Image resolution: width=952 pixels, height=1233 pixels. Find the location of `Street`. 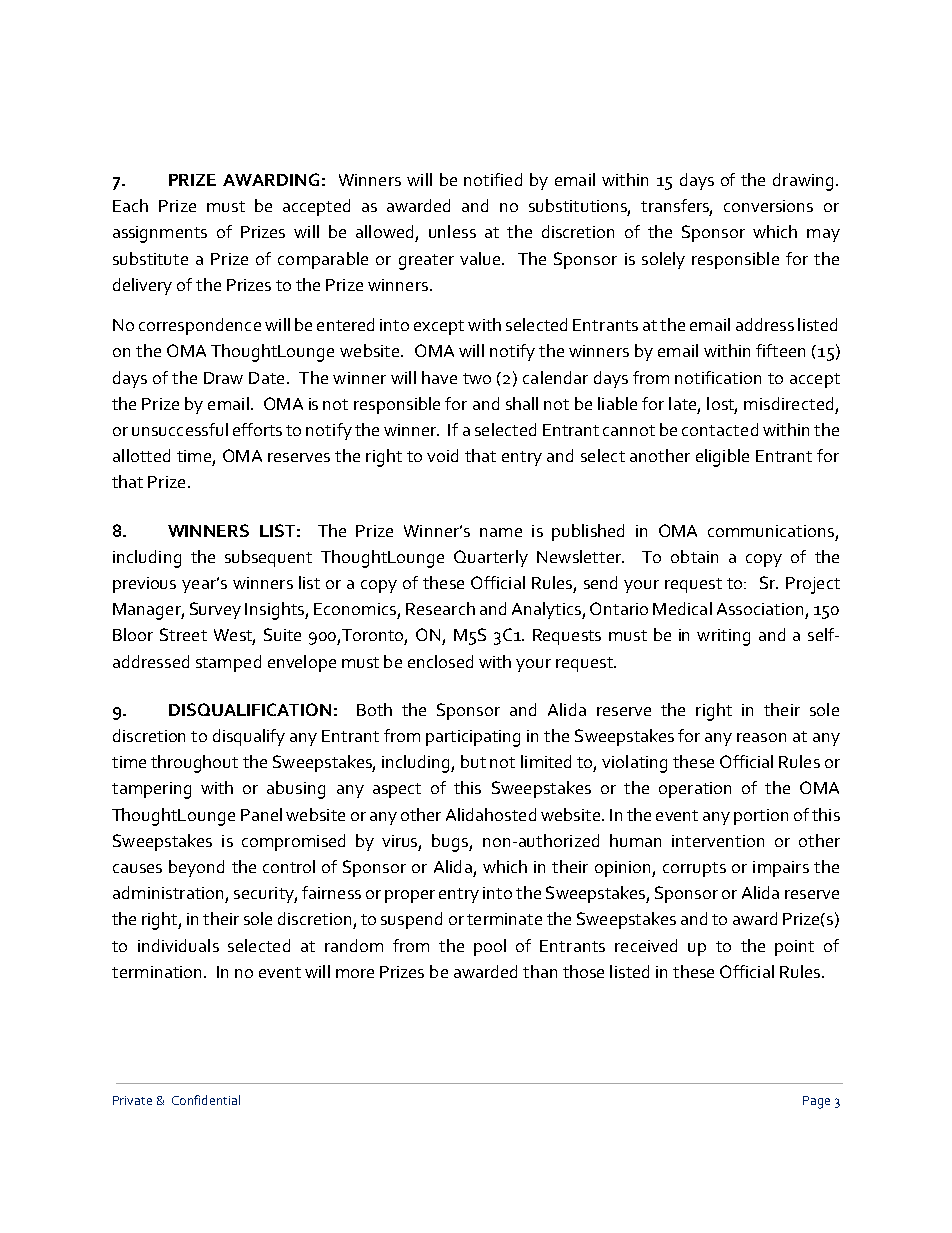

Street is located at coordinates (183, 634).
